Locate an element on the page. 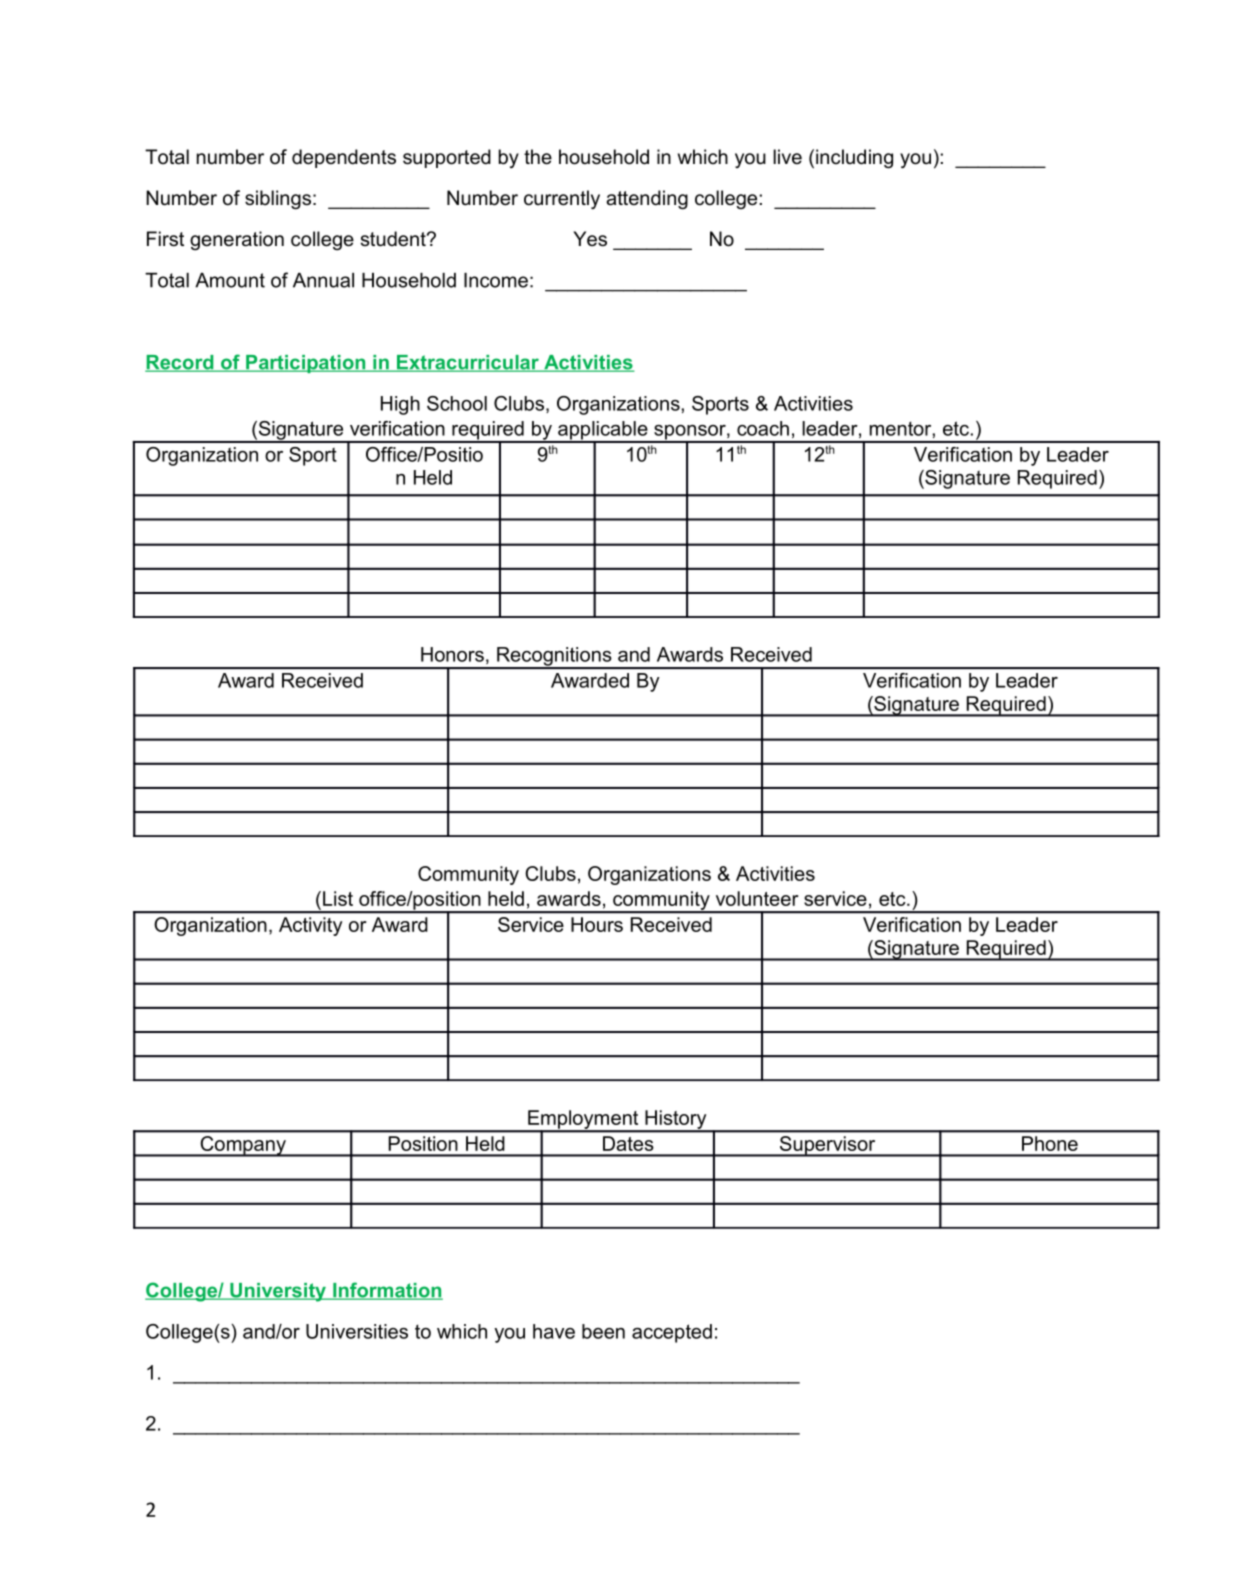 This page has height=1595, width=1233. coach is located at coordinates (763, 428).
